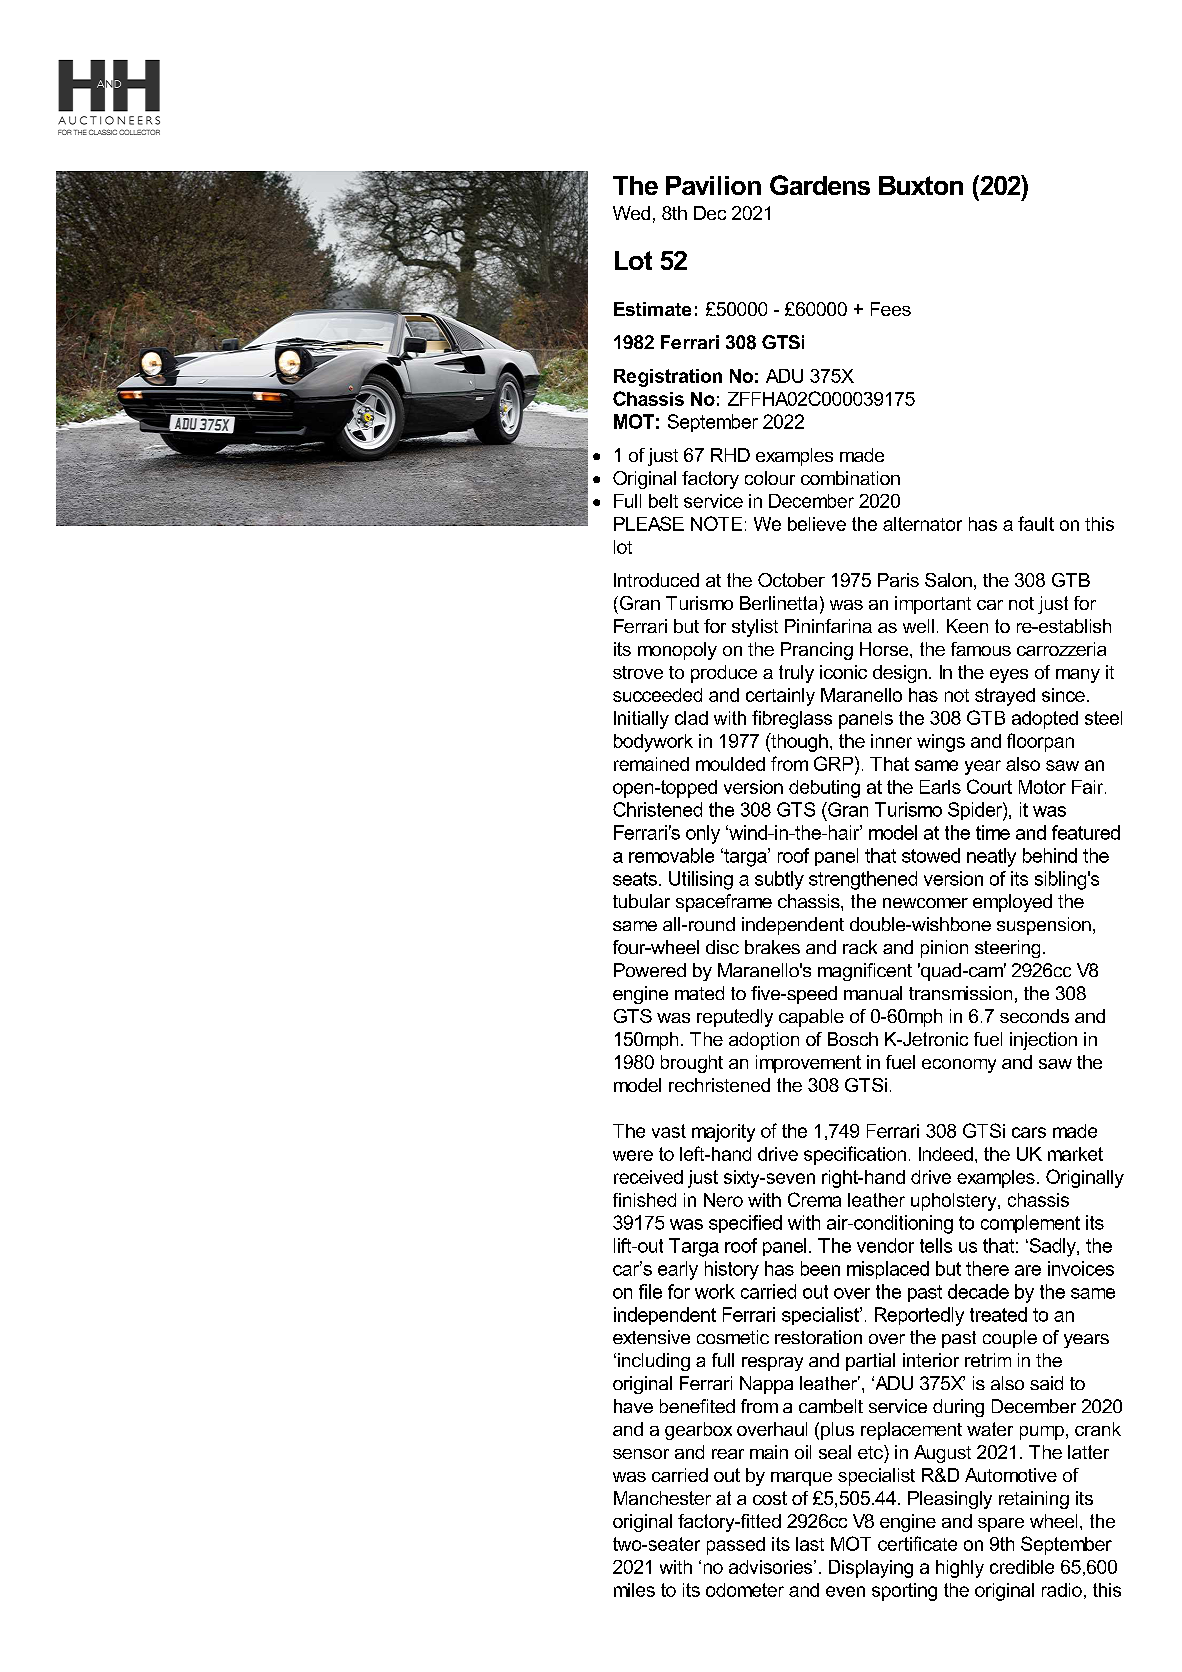  I want to click on Pavilion, so click(713, 185).
